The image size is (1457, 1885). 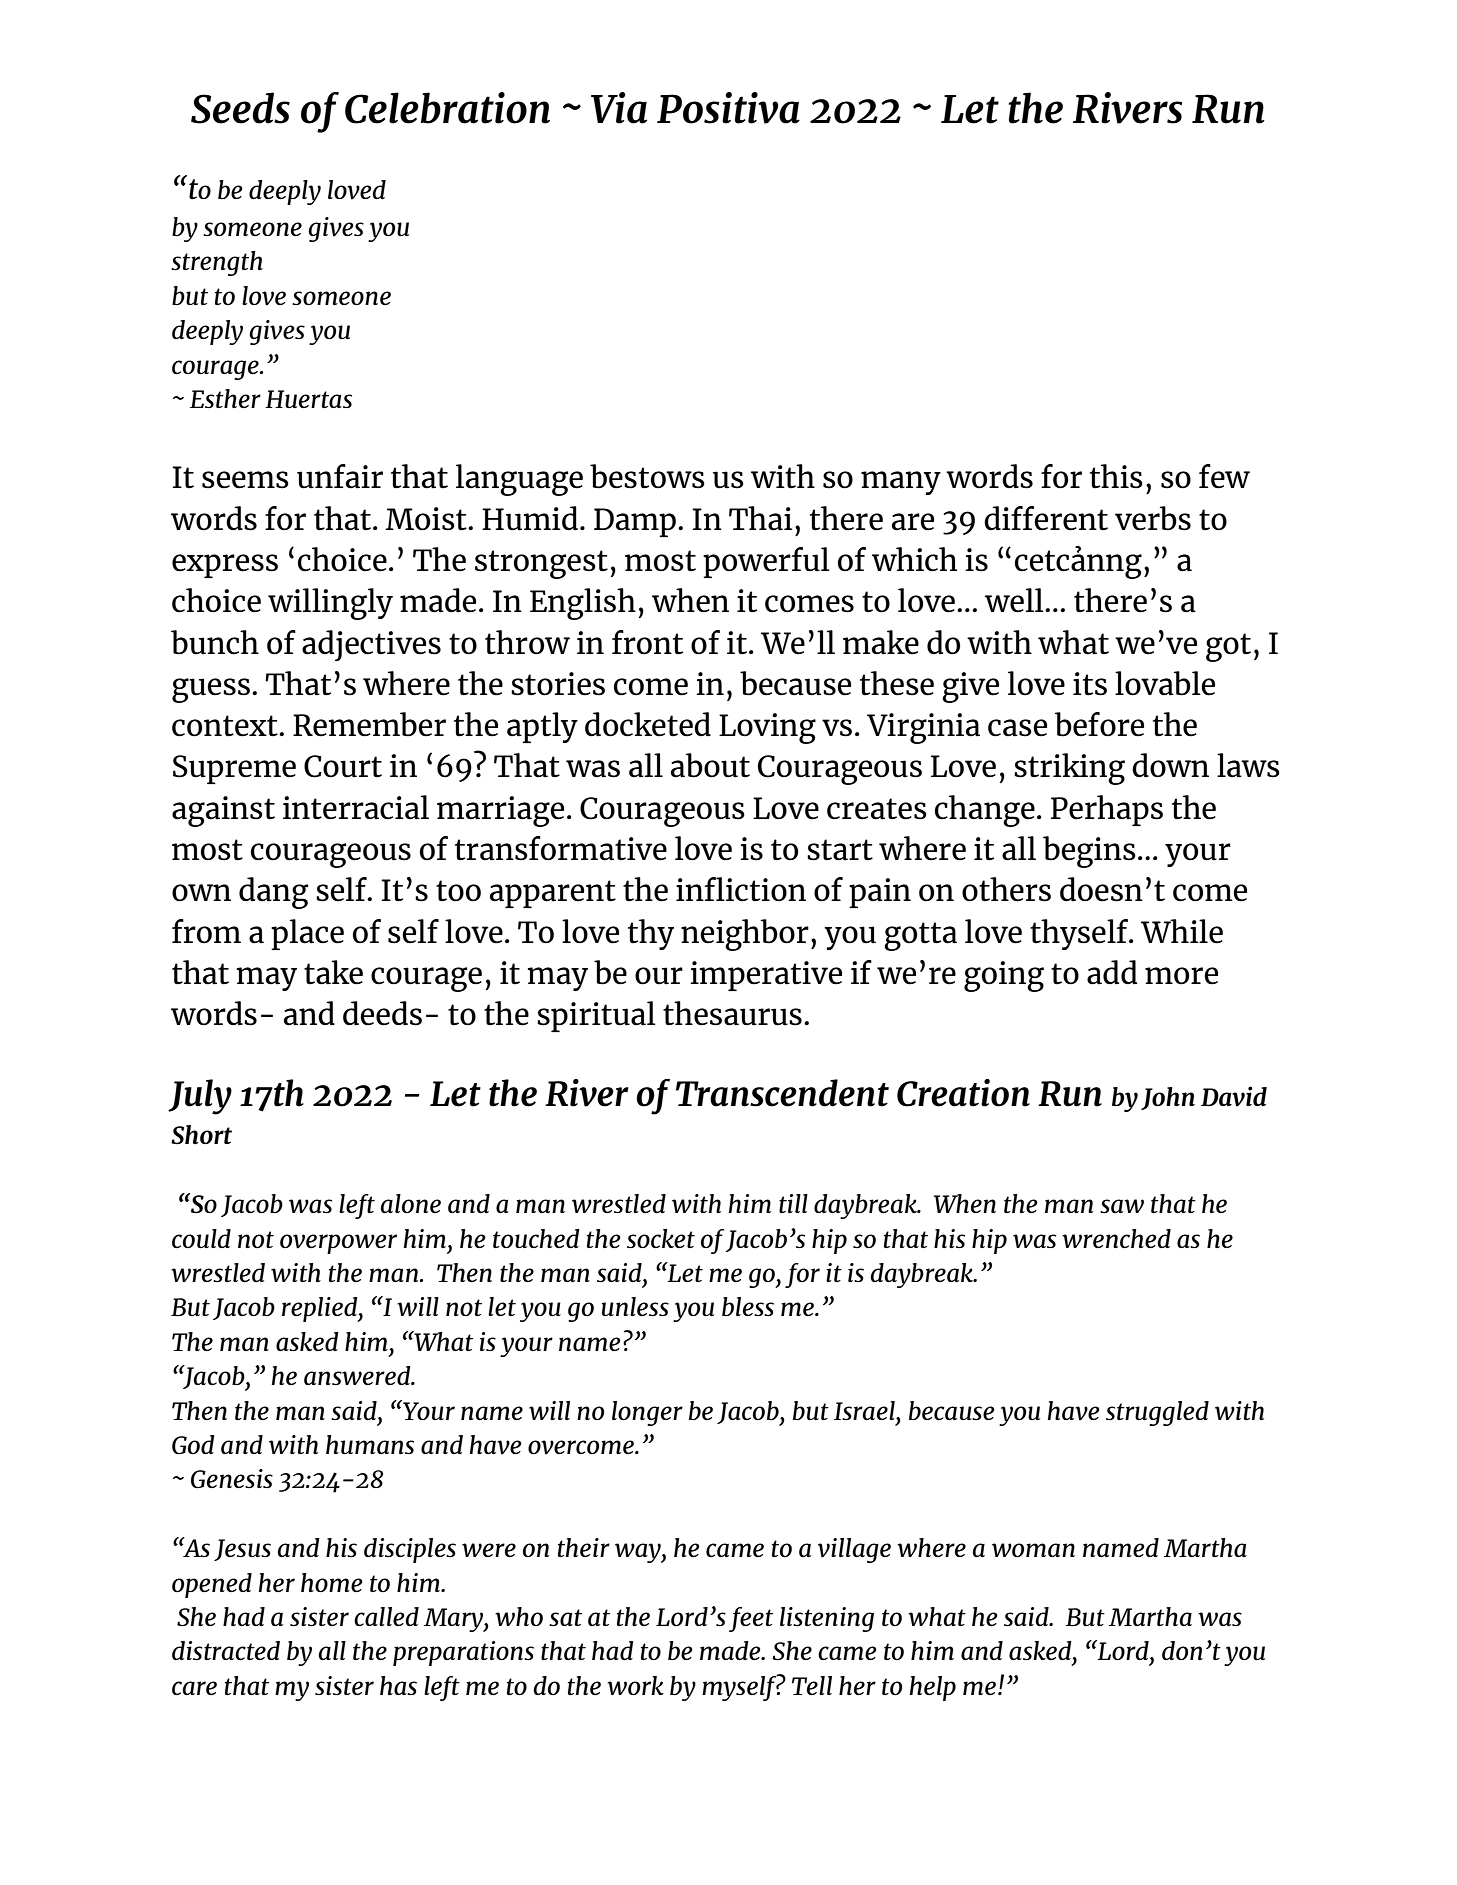 I want to click on alone, so click(x=410, y=1203).
